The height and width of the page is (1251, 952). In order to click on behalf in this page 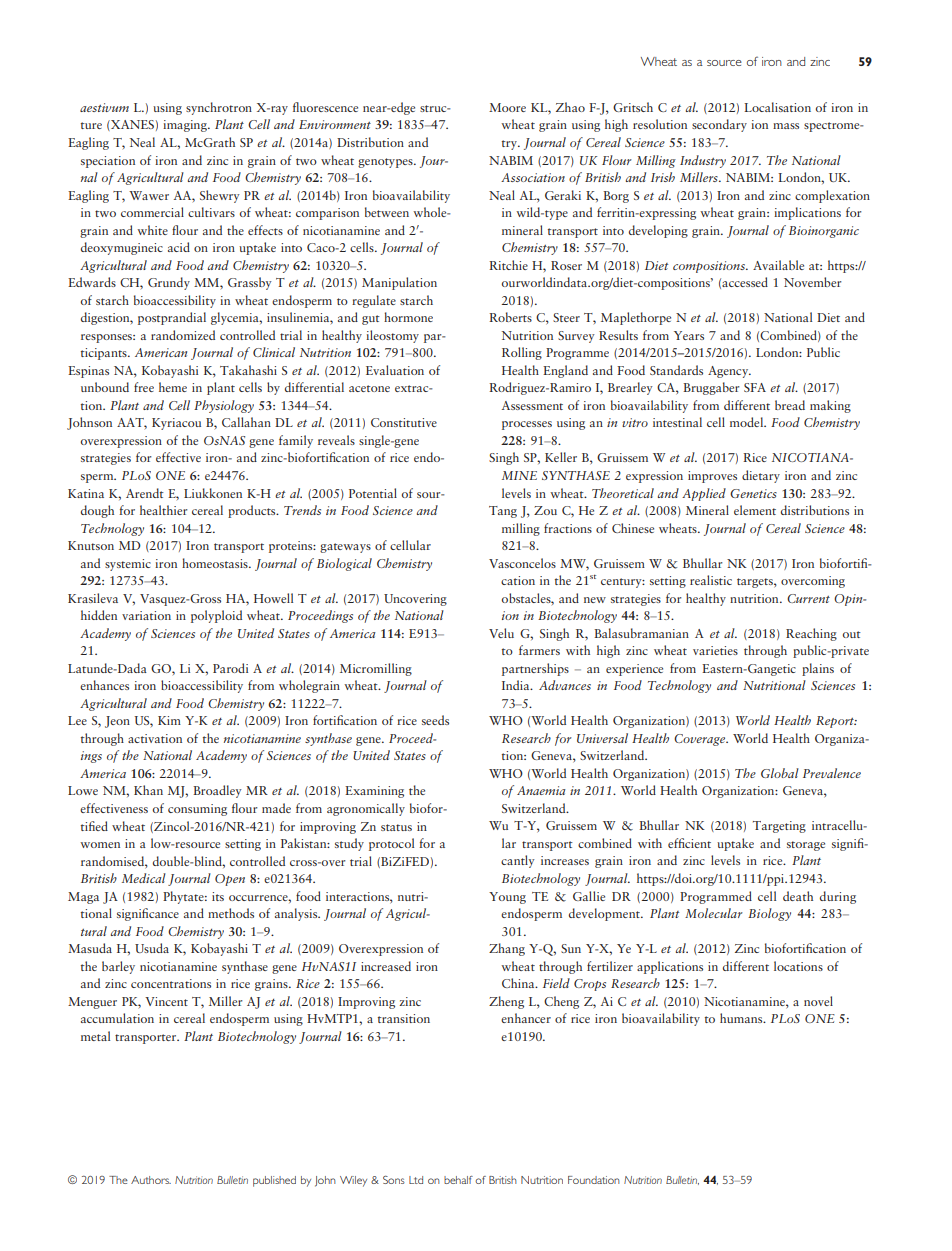, I will do `click(458, 1180)`.
